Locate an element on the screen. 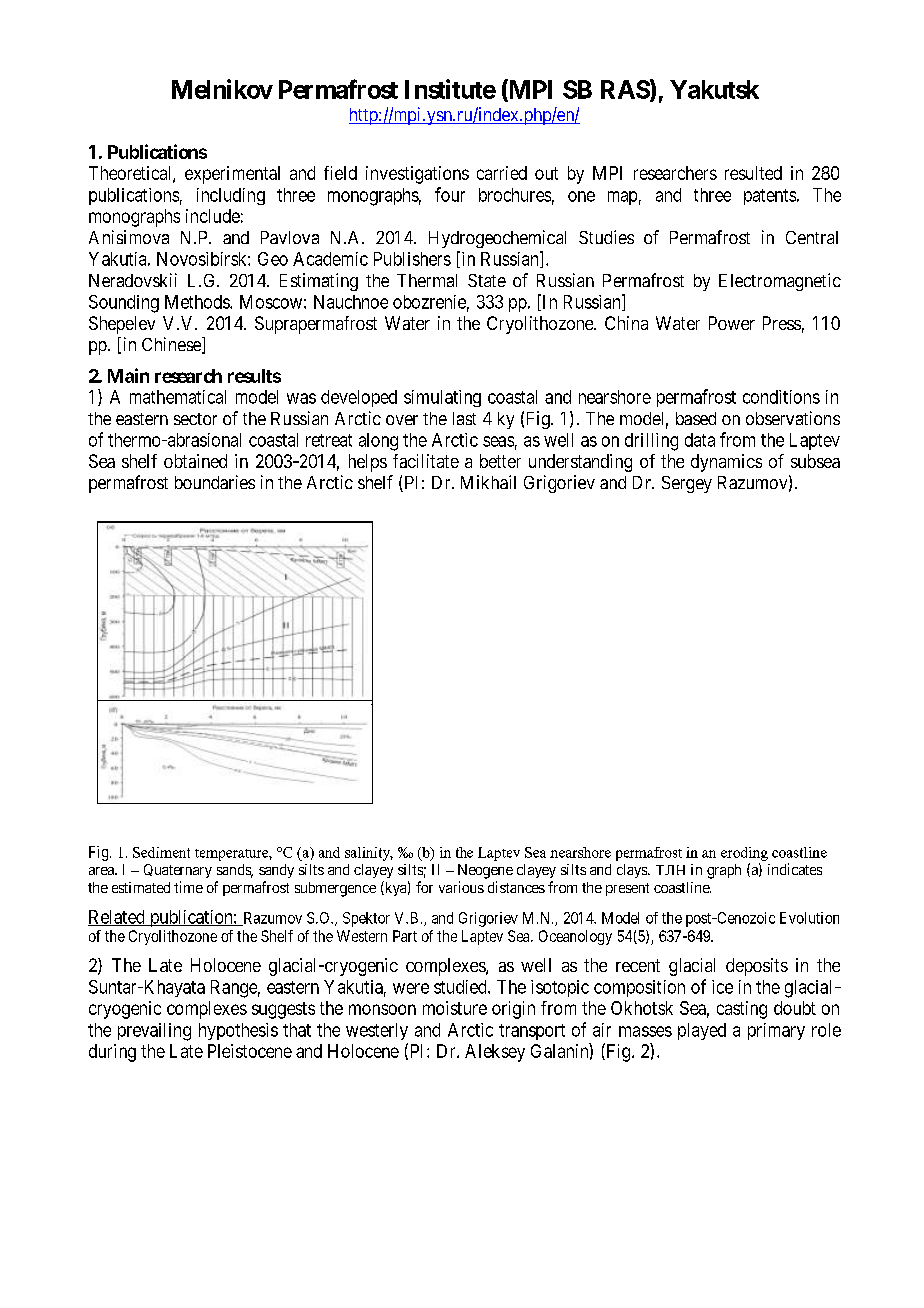  casting is located at coordinates (742, 1010).
